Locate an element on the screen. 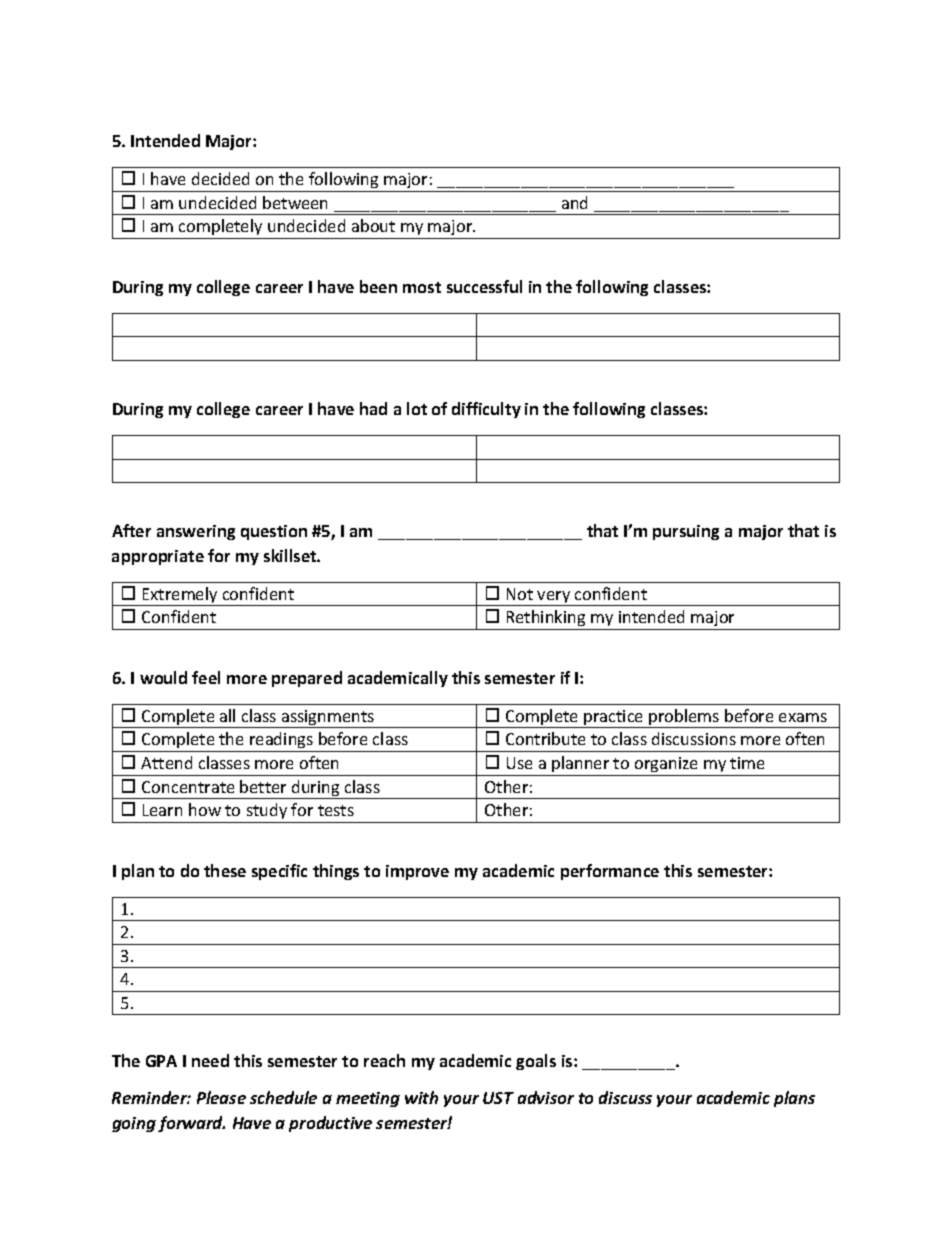 The height and width of the screenshot is (1233, 952). answering is located at coordinates (196, 532).
